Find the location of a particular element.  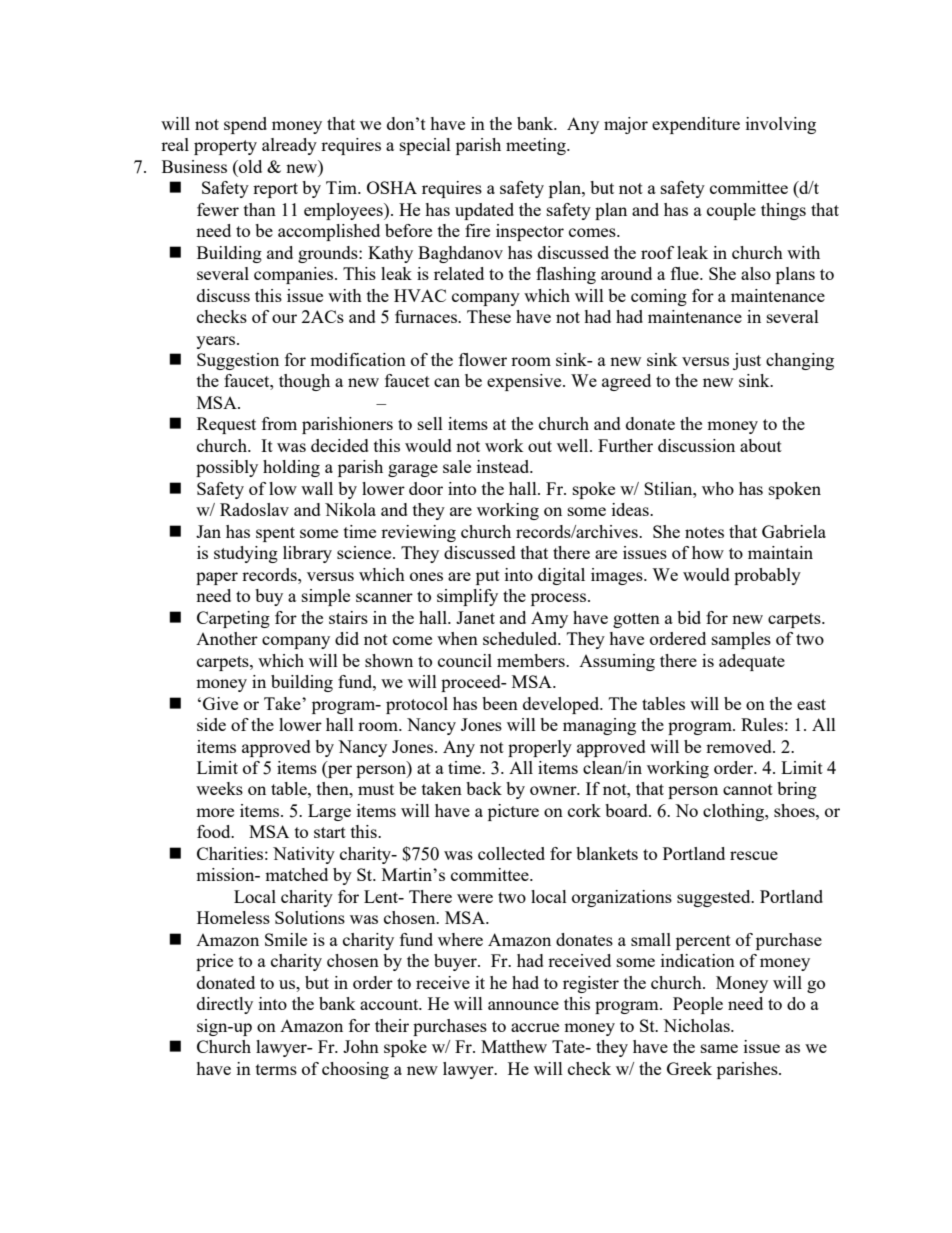

expenditure is located at coordinates (696, 125).
